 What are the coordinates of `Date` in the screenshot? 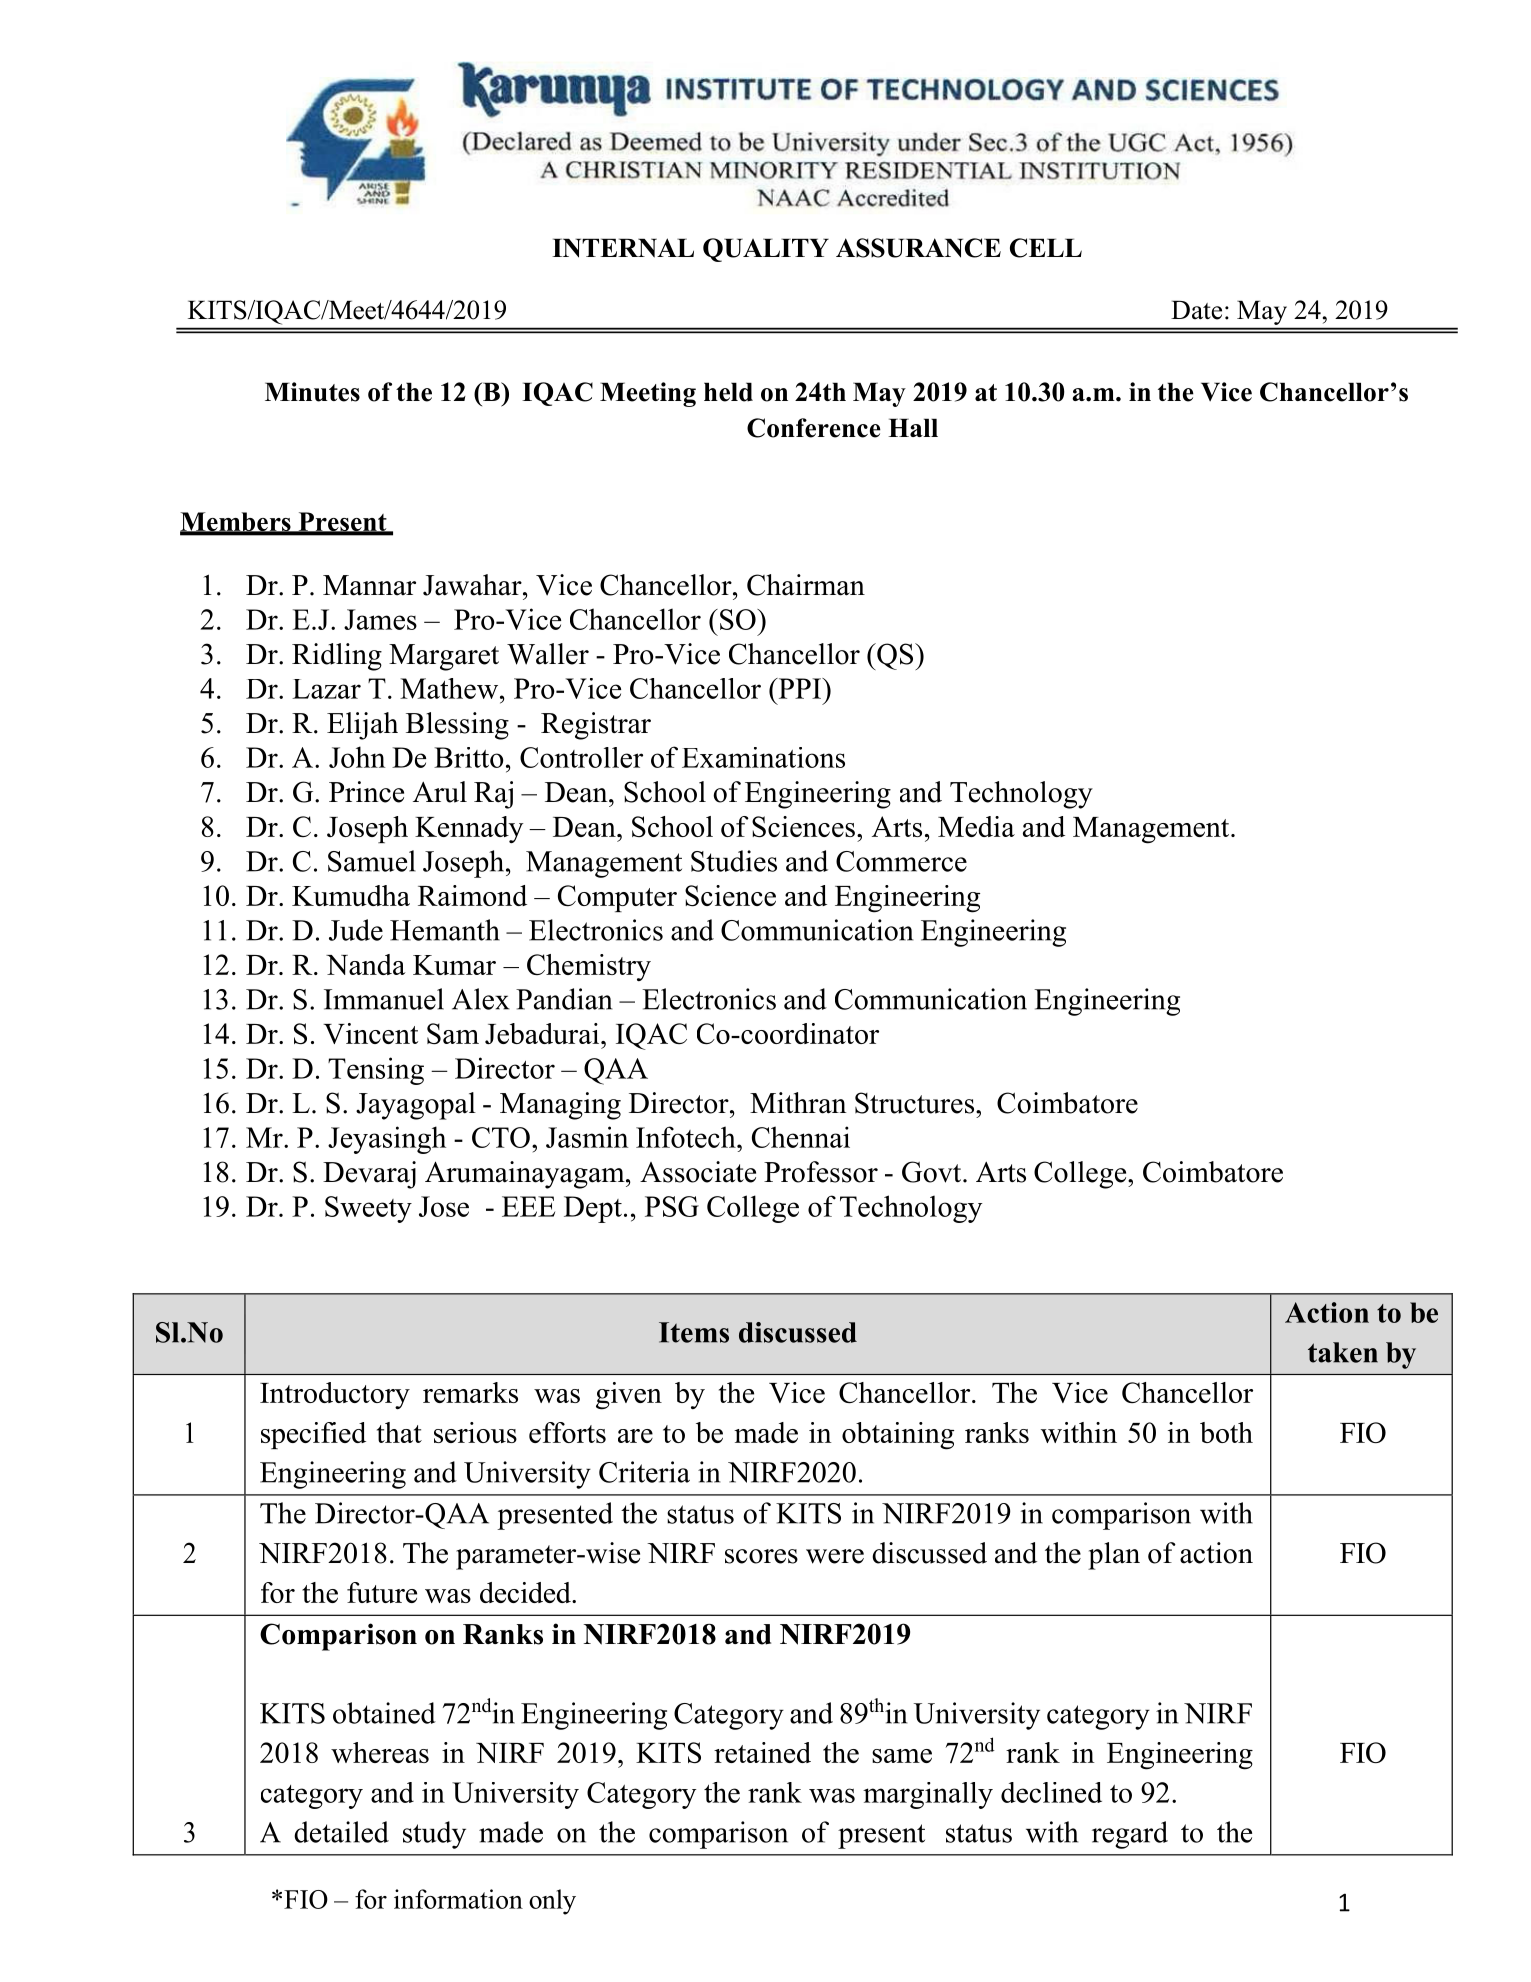 It's located at (1196, 310).
